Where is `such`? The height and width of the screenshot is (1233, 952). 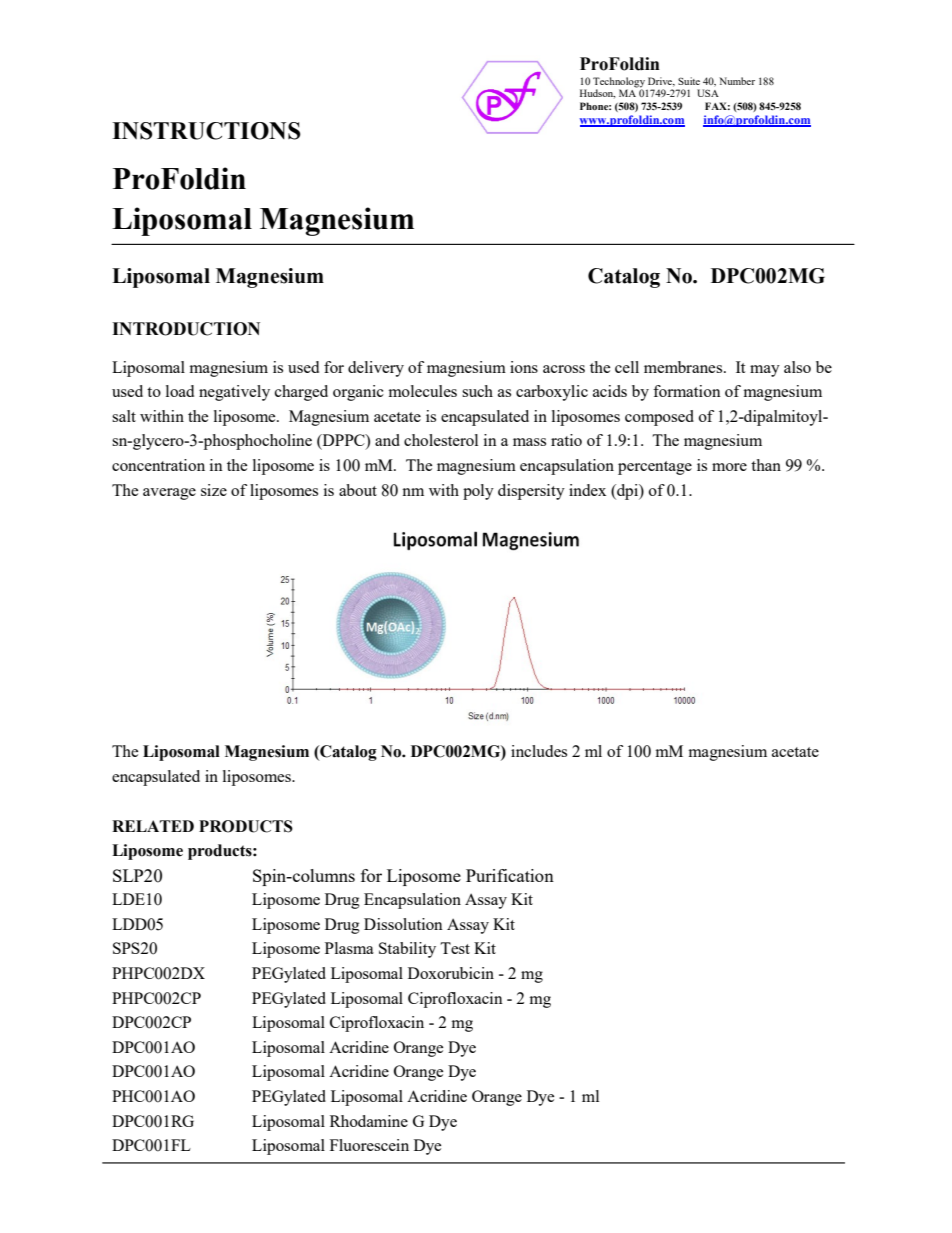 such is located at coordinates (477, 391).
